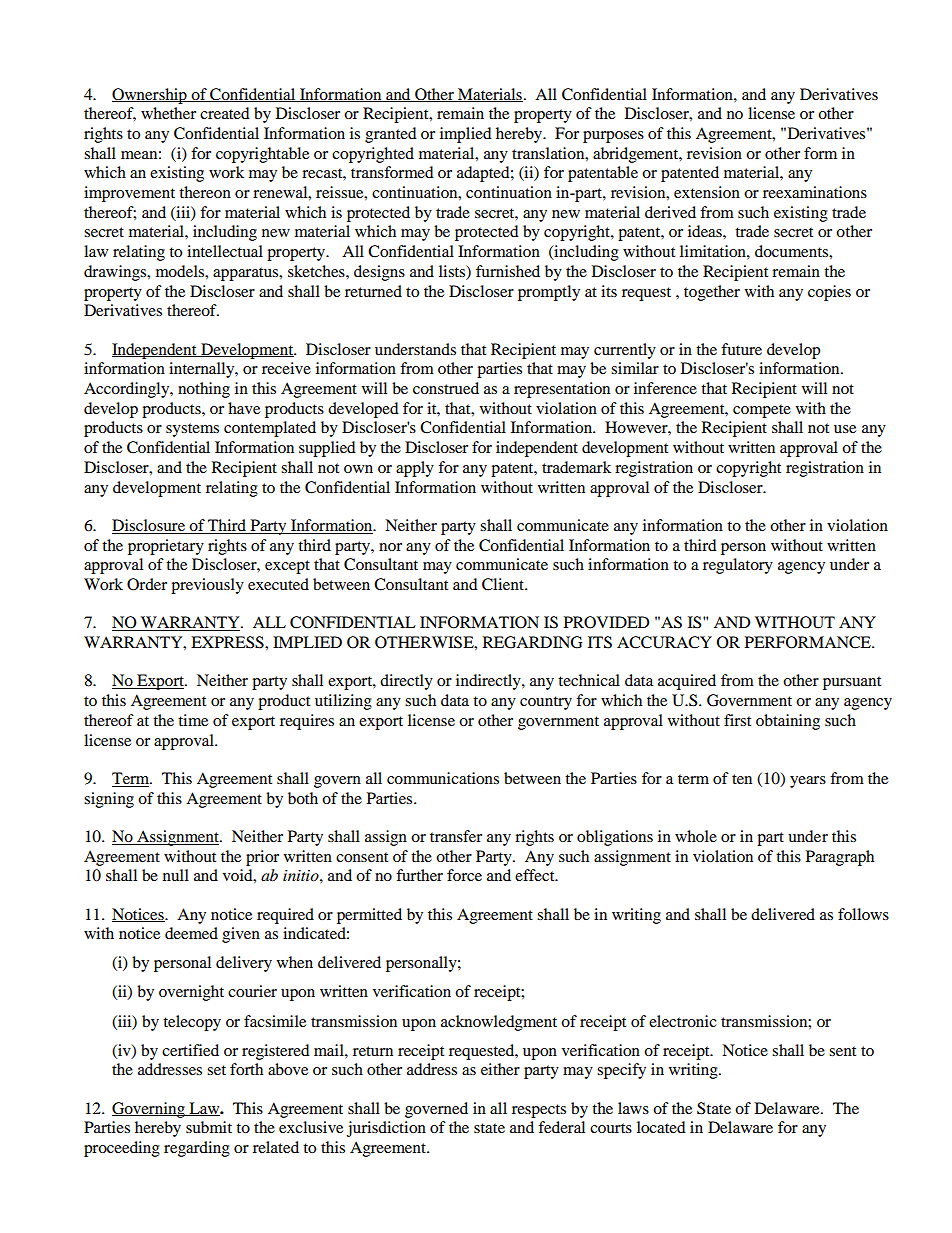 The height and width of the screenshot is (1233, 952). I want to click on communications, so click(443, 778).
